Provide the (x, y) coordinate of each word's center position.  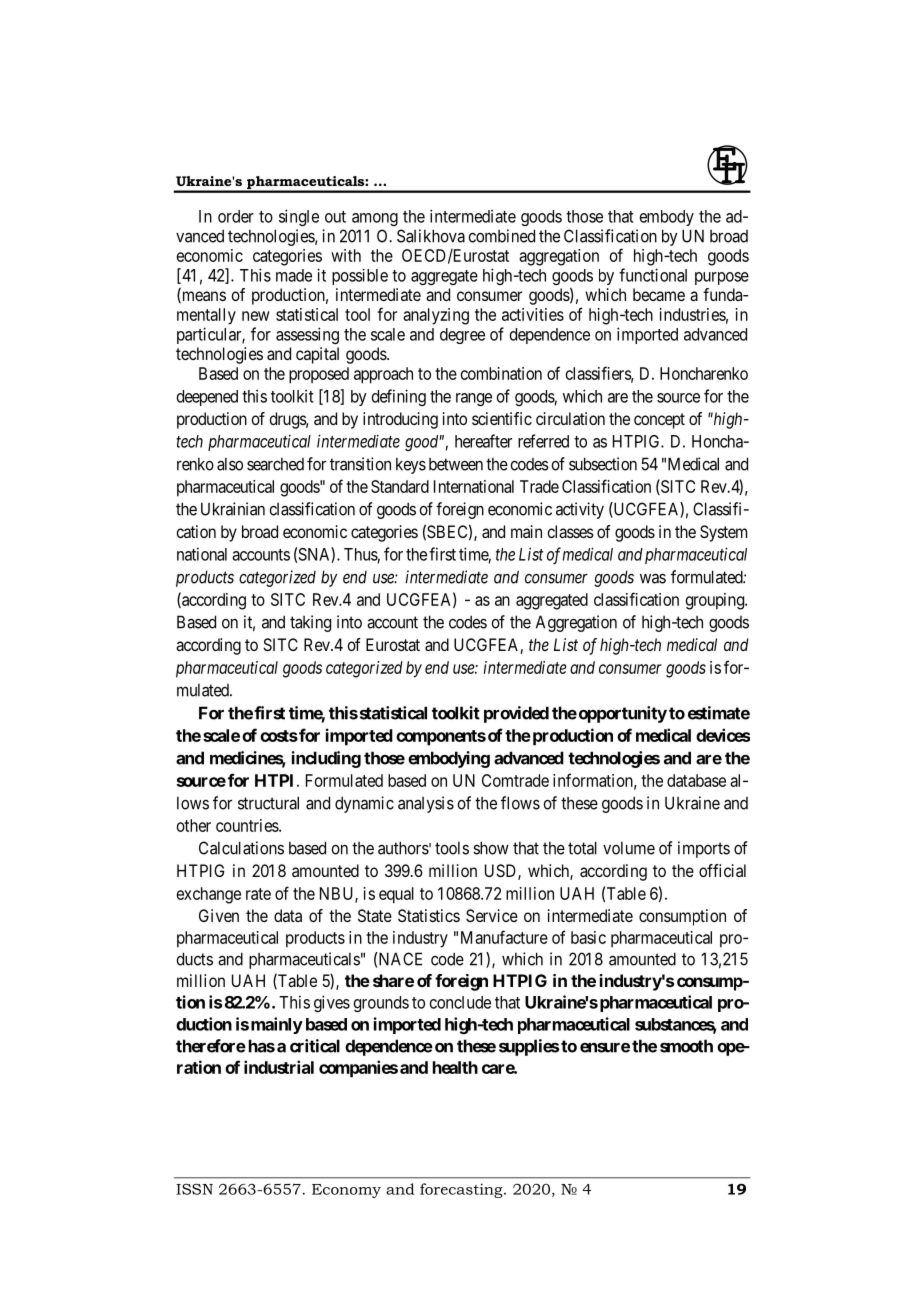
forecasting (462, 1190)
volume (629, 848)
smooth (686, 1046)
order (236, 216)
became (659, 294)
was (653, 578)
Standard (400, 486)
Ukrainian (233, 509)
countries (248, 825)
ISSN (194, 1189)
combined (501, 236)
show (491, 848)
